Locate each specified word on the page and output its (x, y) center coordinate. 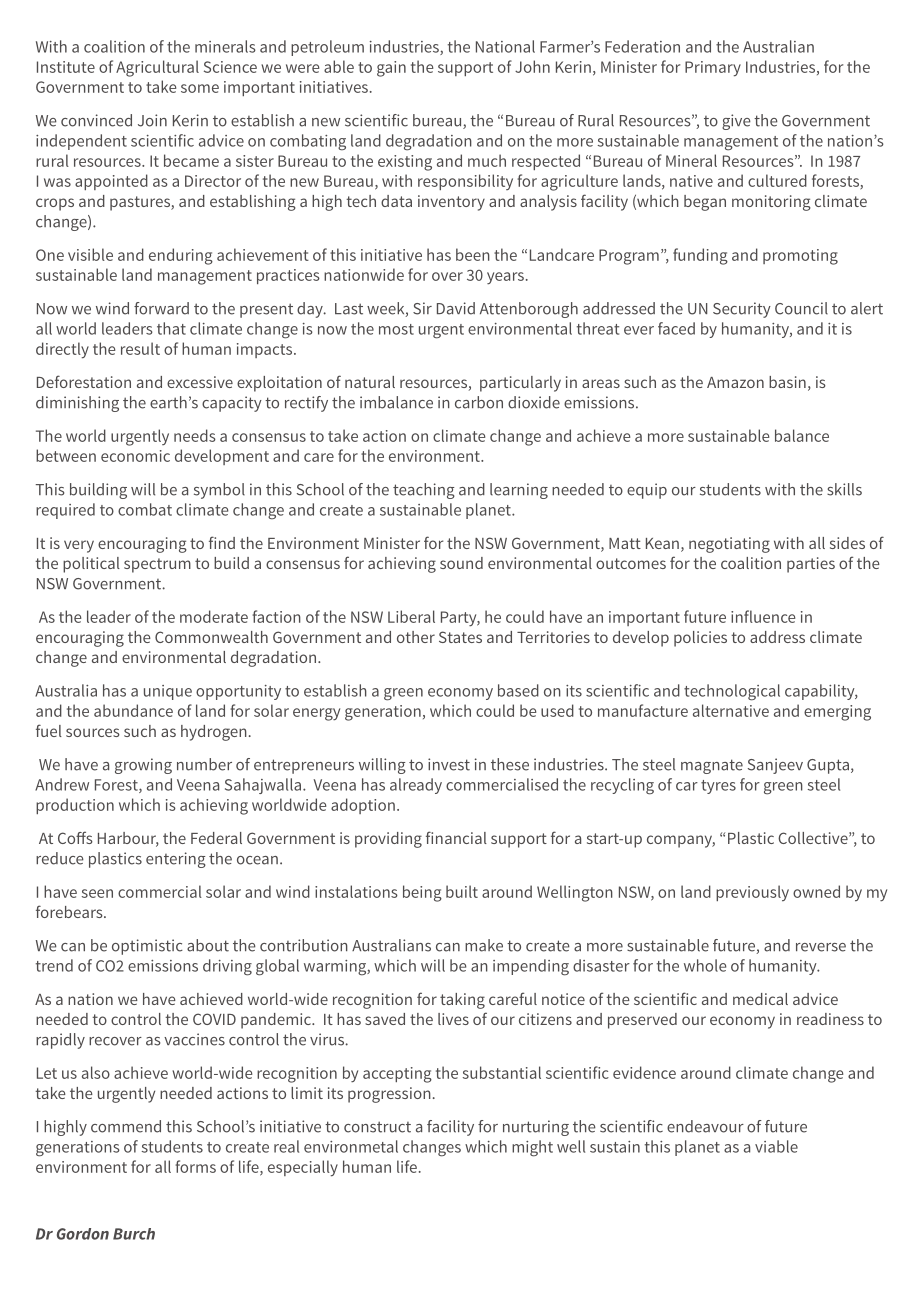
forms (195, 1166)
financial (456, 837)
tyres (718, 787)
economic (135, 456)
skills (844, 489)
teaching (424, 491)
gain (391, 69)
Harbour (128, 839)
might (532, 1148)
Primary (713, 69)
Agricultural (157, 68)
